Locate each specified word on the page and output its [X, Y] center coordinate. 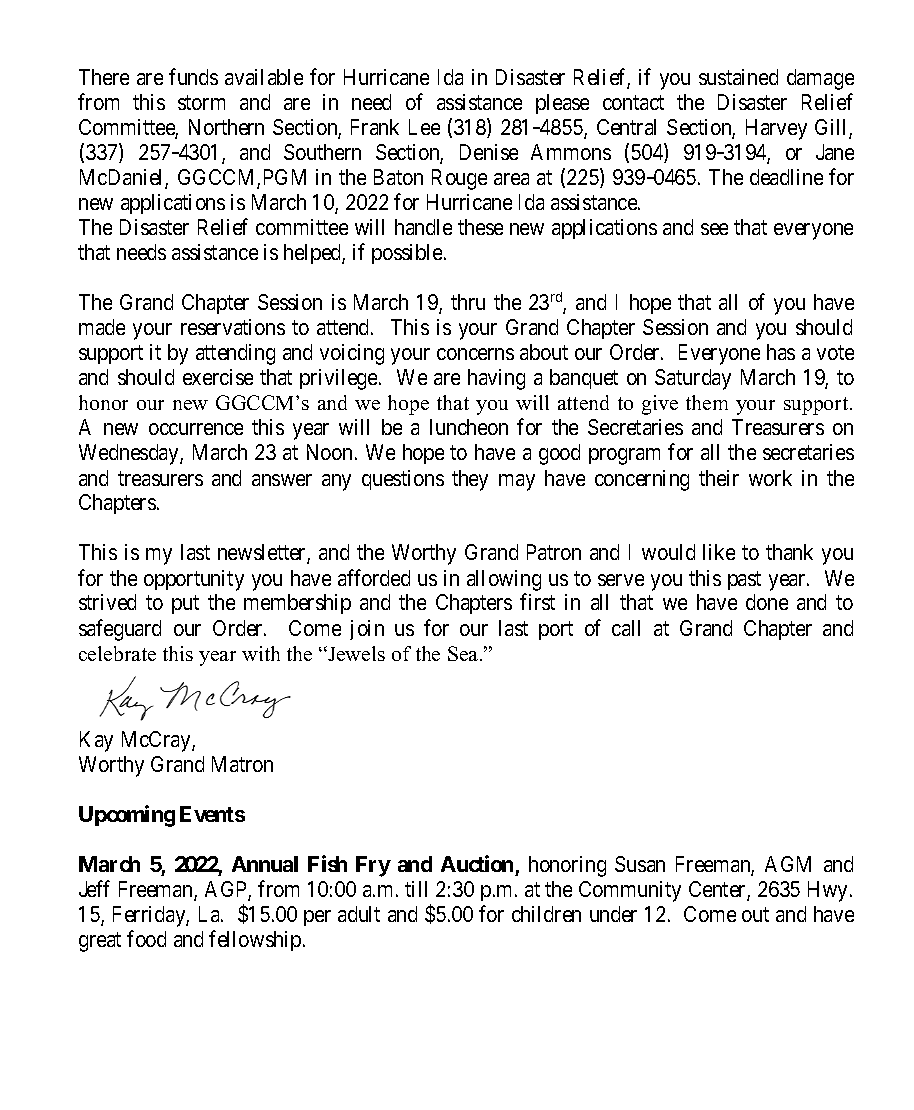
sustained [738, 77]
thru [468, 302]
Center [718, 890]
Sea [464, 653]
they [470, 480]
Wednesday [130, 454]
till [416, 889]
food [146, 938]
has [781, 352]
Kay [96, 741]
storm [201, 102]
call [626, 628]
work [770, 478]
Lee [424, 127]
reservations [233, 327]
